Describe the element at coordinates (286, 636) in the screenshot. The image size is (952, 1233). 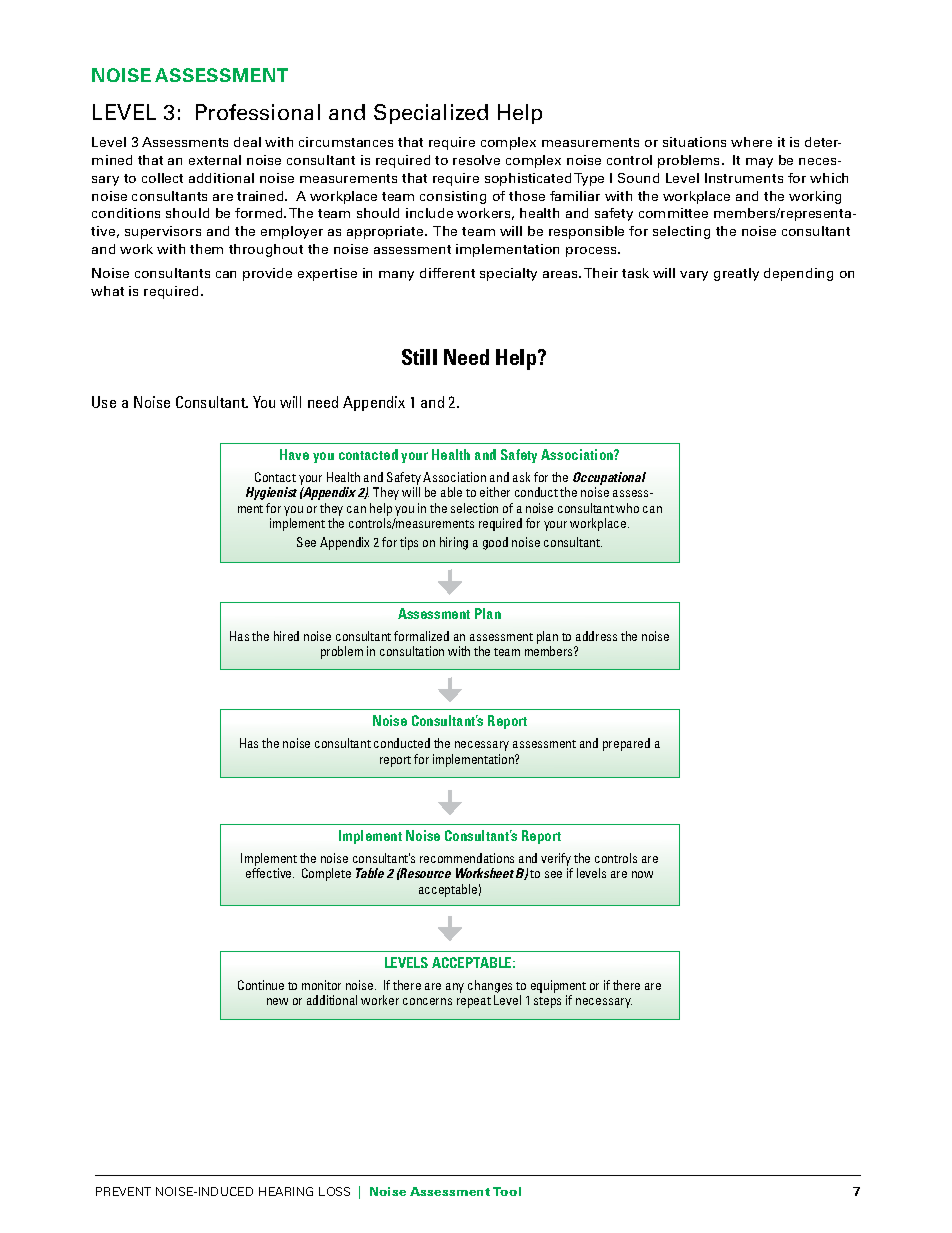
I see `hired` at that location.
